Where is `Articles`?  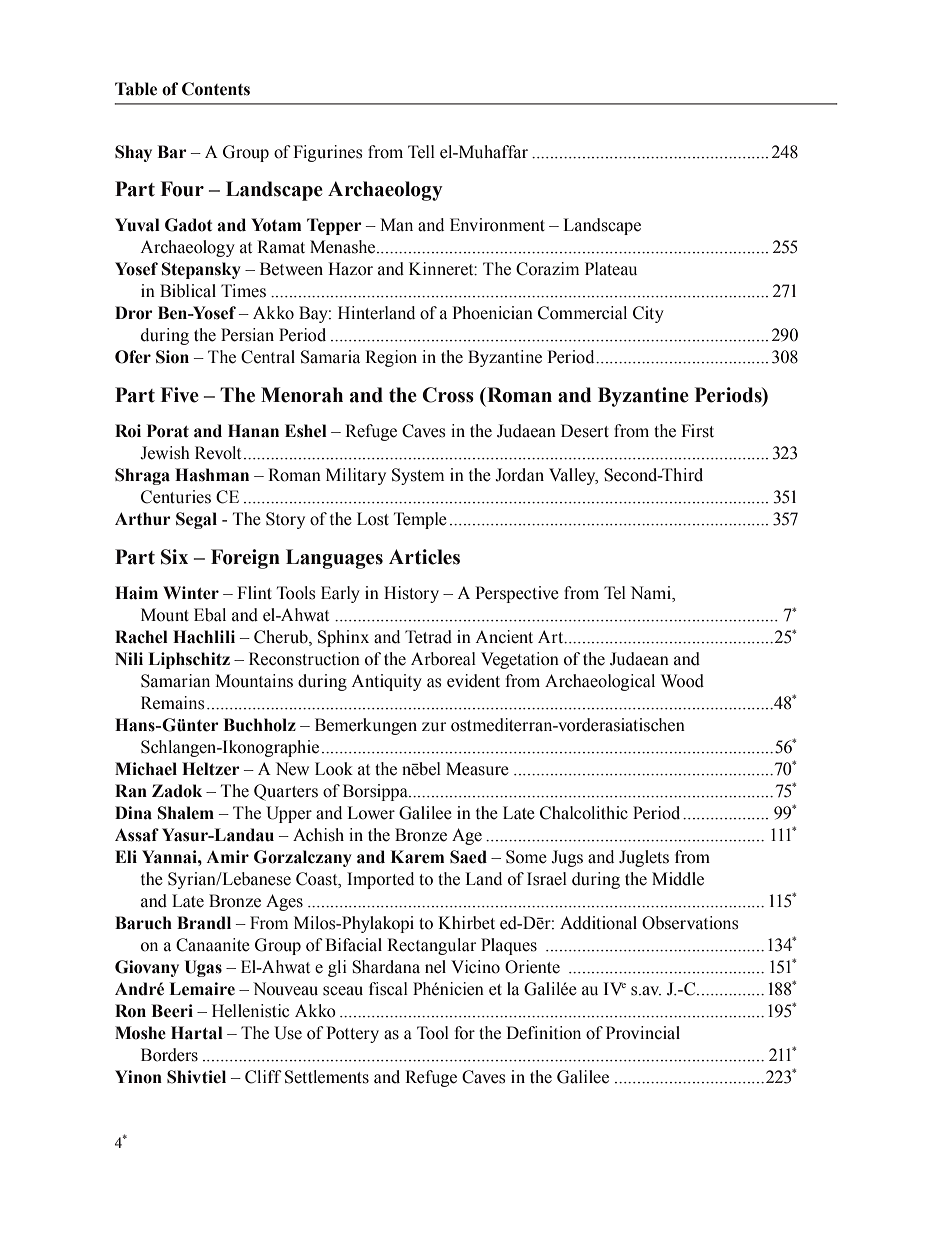 Articles is located at coordinates (424, 557).
